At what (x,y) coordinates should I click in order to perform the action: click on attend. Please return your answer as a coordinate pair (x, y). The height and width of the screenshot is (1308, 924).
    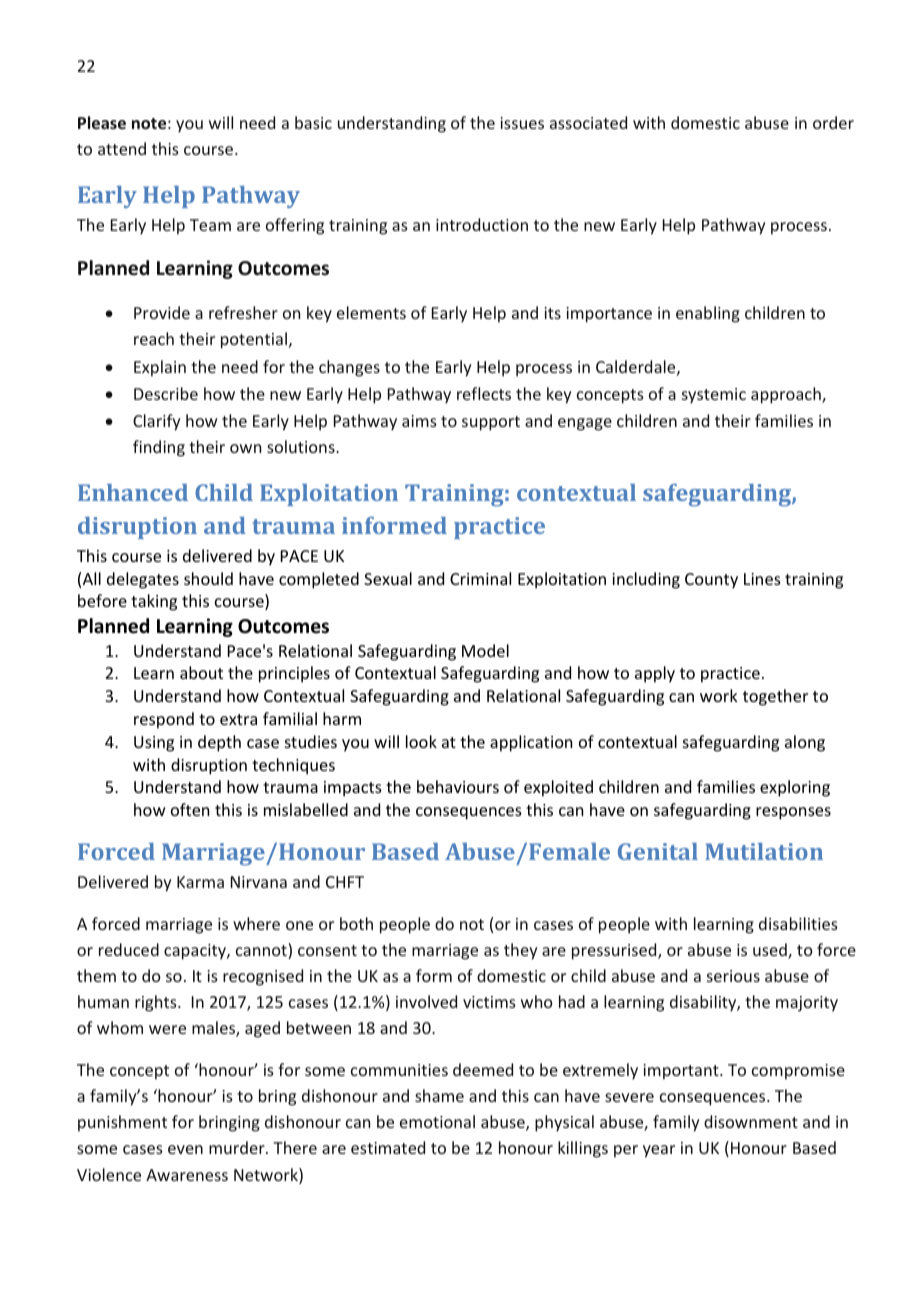
    Looking at the image, I should click on (122, 148).
